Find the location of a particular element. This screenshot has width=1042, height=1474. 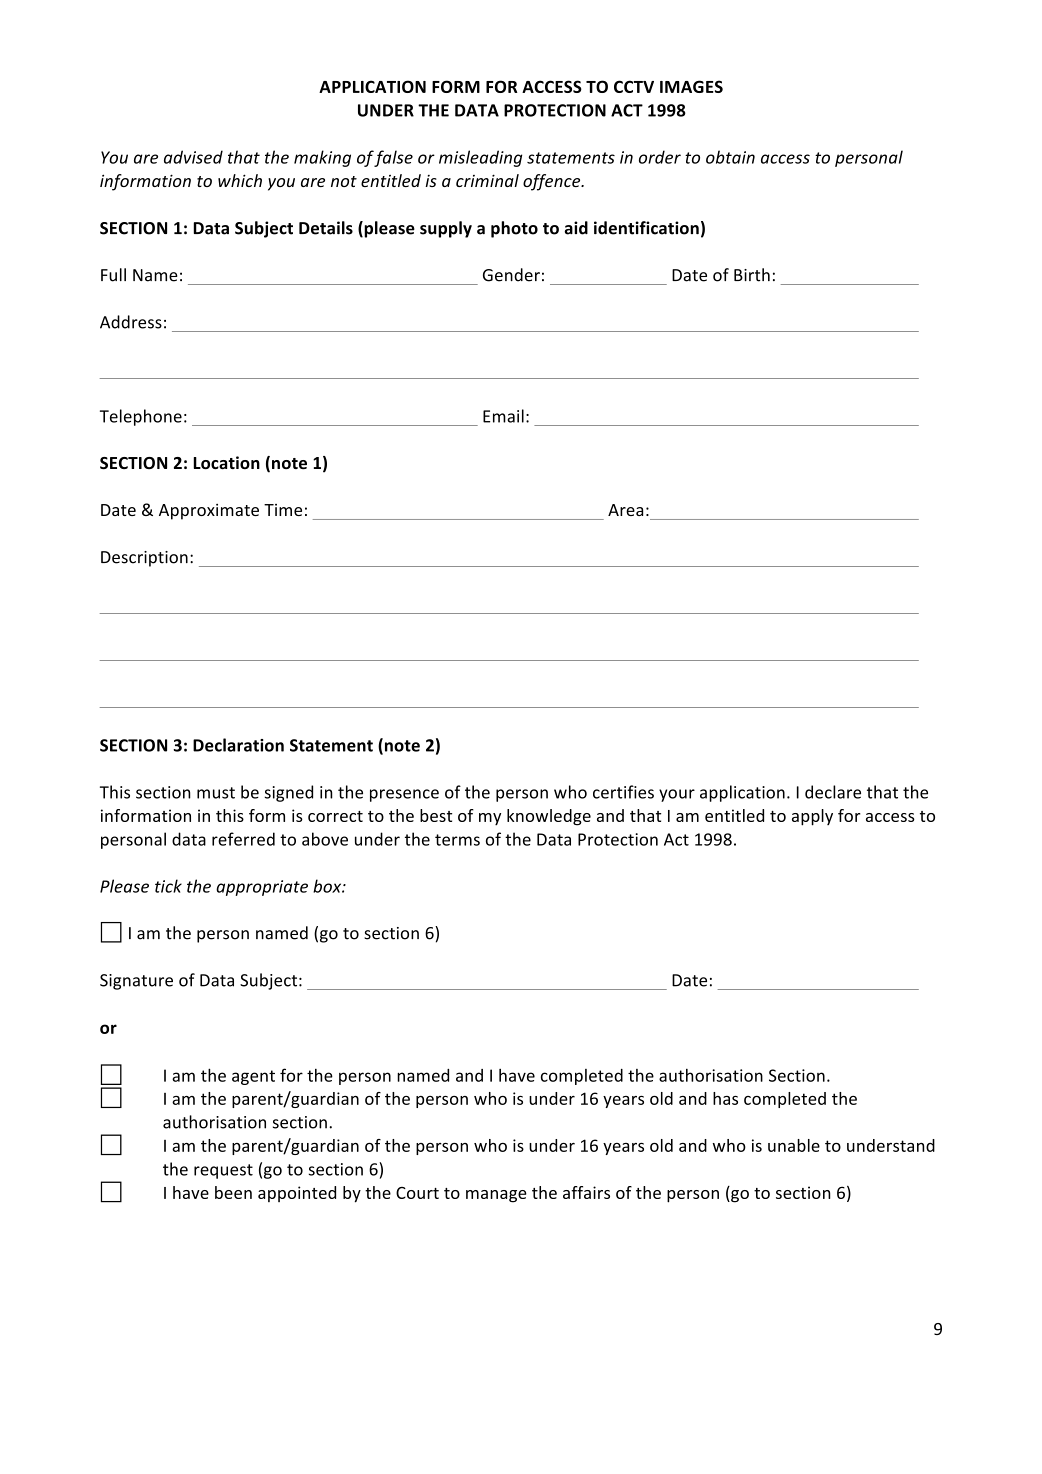

must is located at coordinates (216, 793).
